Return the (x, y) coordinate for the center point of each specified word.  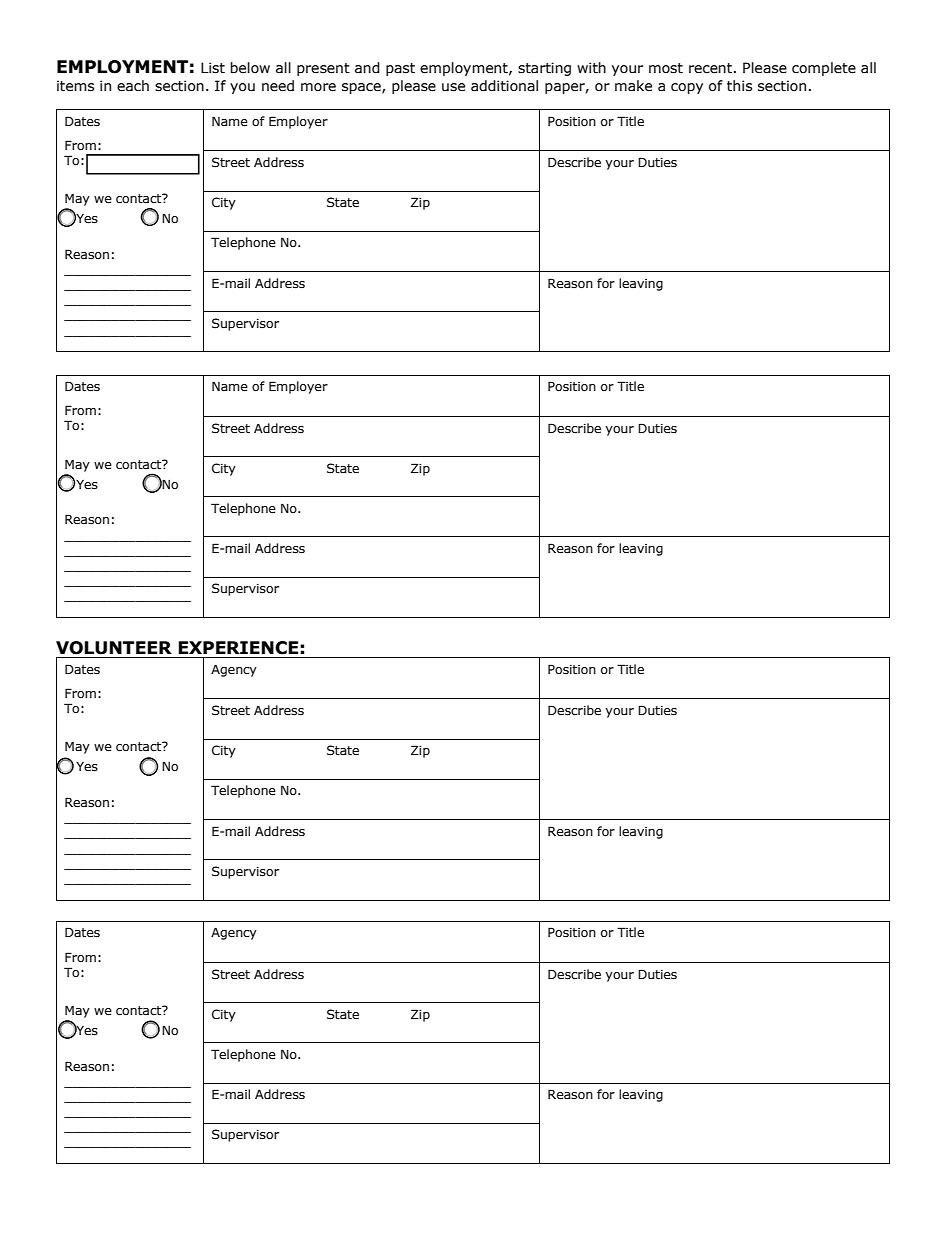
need (278, 86)
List (213, 68)
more (318, 87)
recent (712, 68)
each (133, 86)
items (75, 86)
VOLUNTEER (114, 648)
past (400, 69)
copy (687, 88)
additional (504, 86)
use (453, 87)
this (739, 86)
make (633, 86)
